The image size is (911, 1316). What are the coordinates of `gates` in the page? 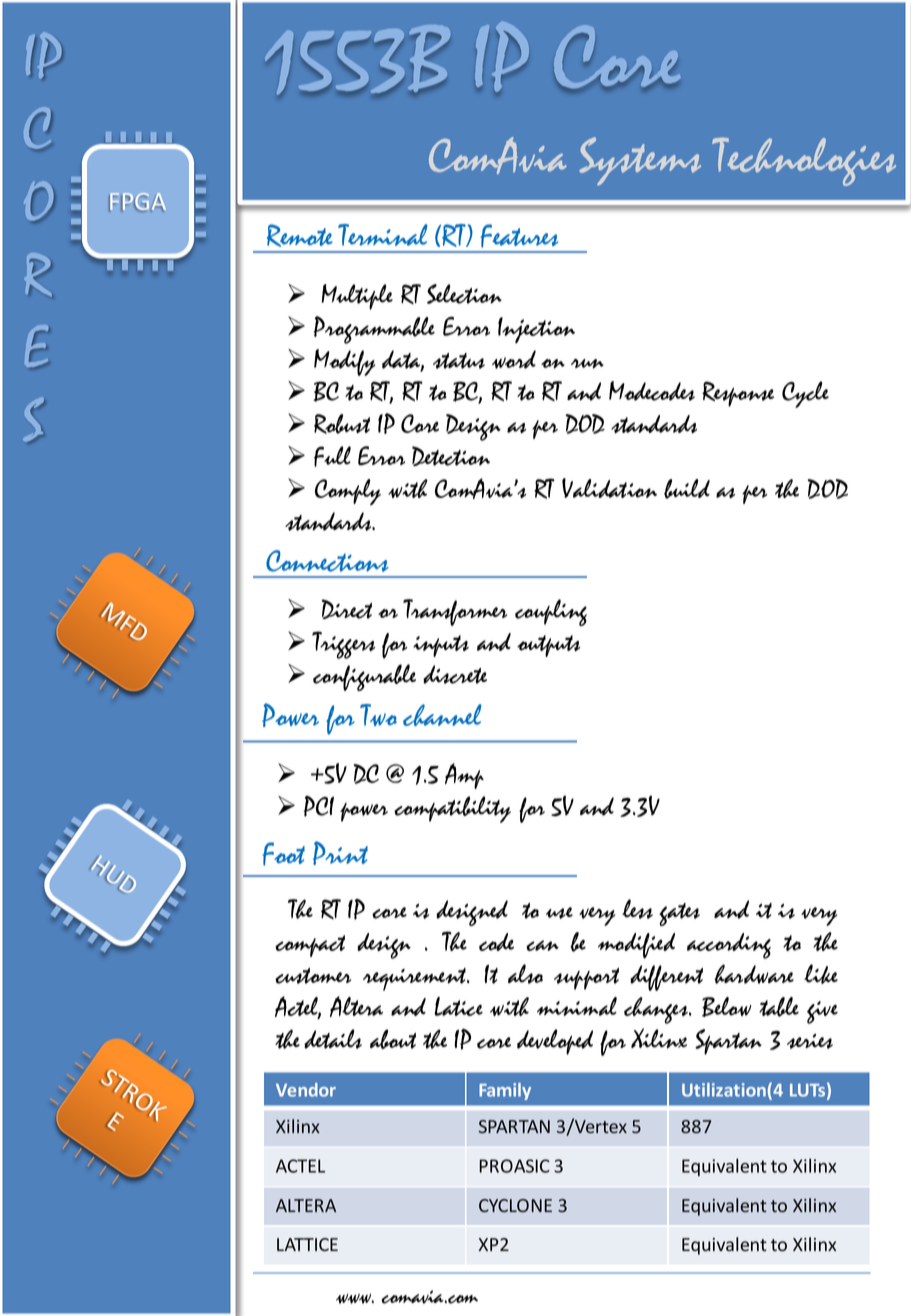 It's located at (679, 914).
